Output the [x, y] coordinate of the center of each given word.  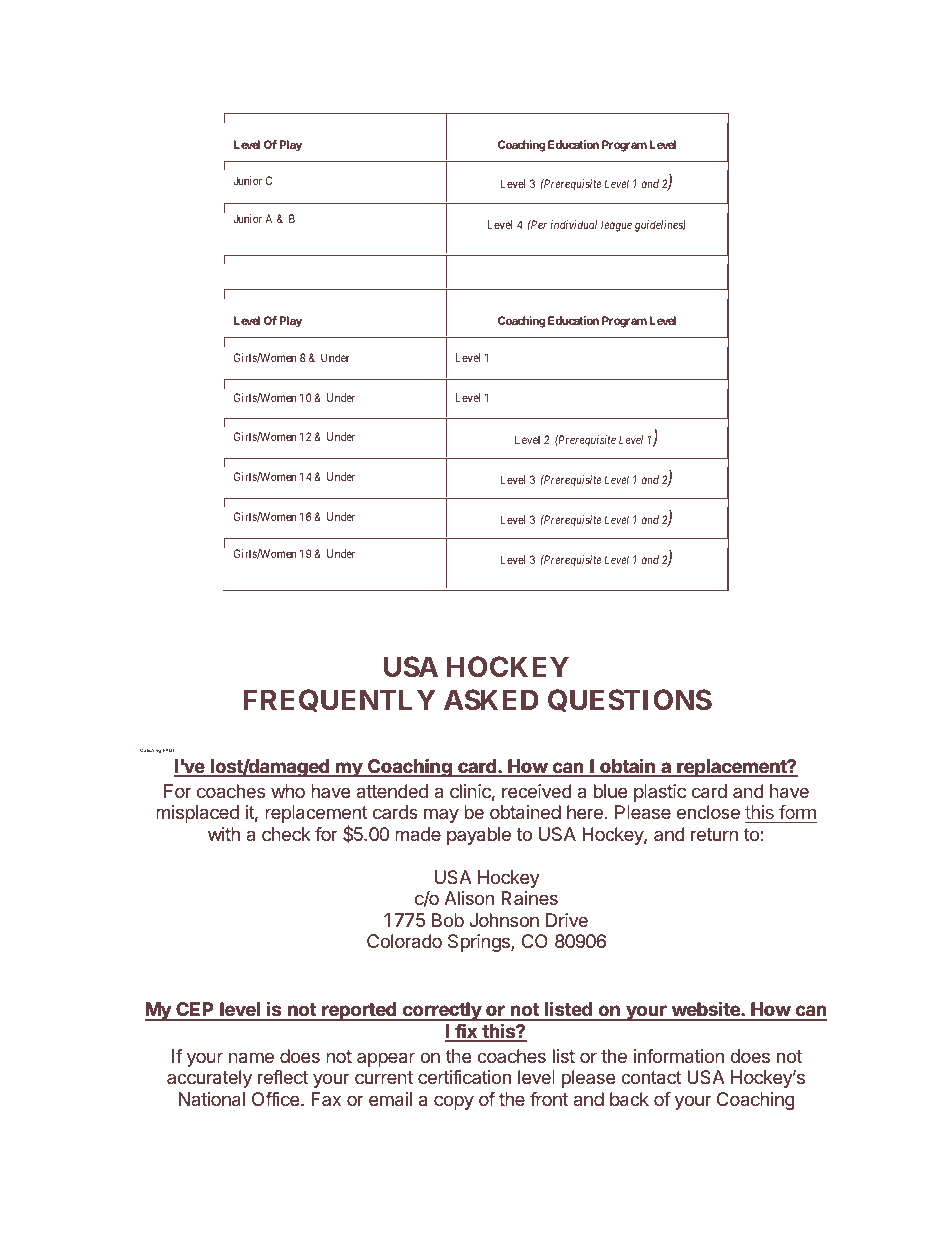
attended [392, 791]
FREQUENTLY [339, 700]
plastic [660, 793]
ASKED [491, 699]
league [616, 226]
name [251, 1058]
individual [574, 224]
